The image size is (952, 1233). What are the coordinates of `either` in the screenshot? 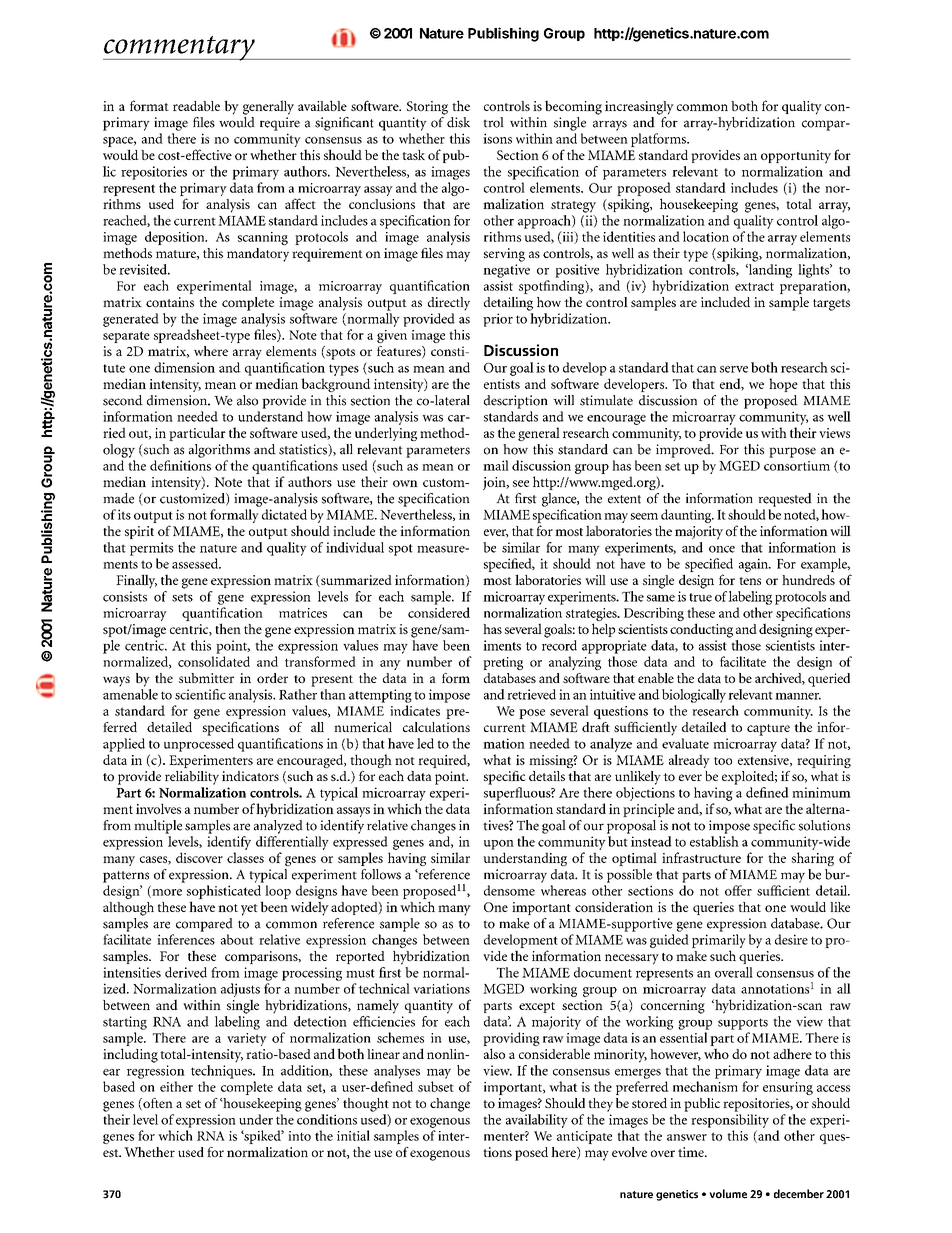 It's located at (176, 1086).
